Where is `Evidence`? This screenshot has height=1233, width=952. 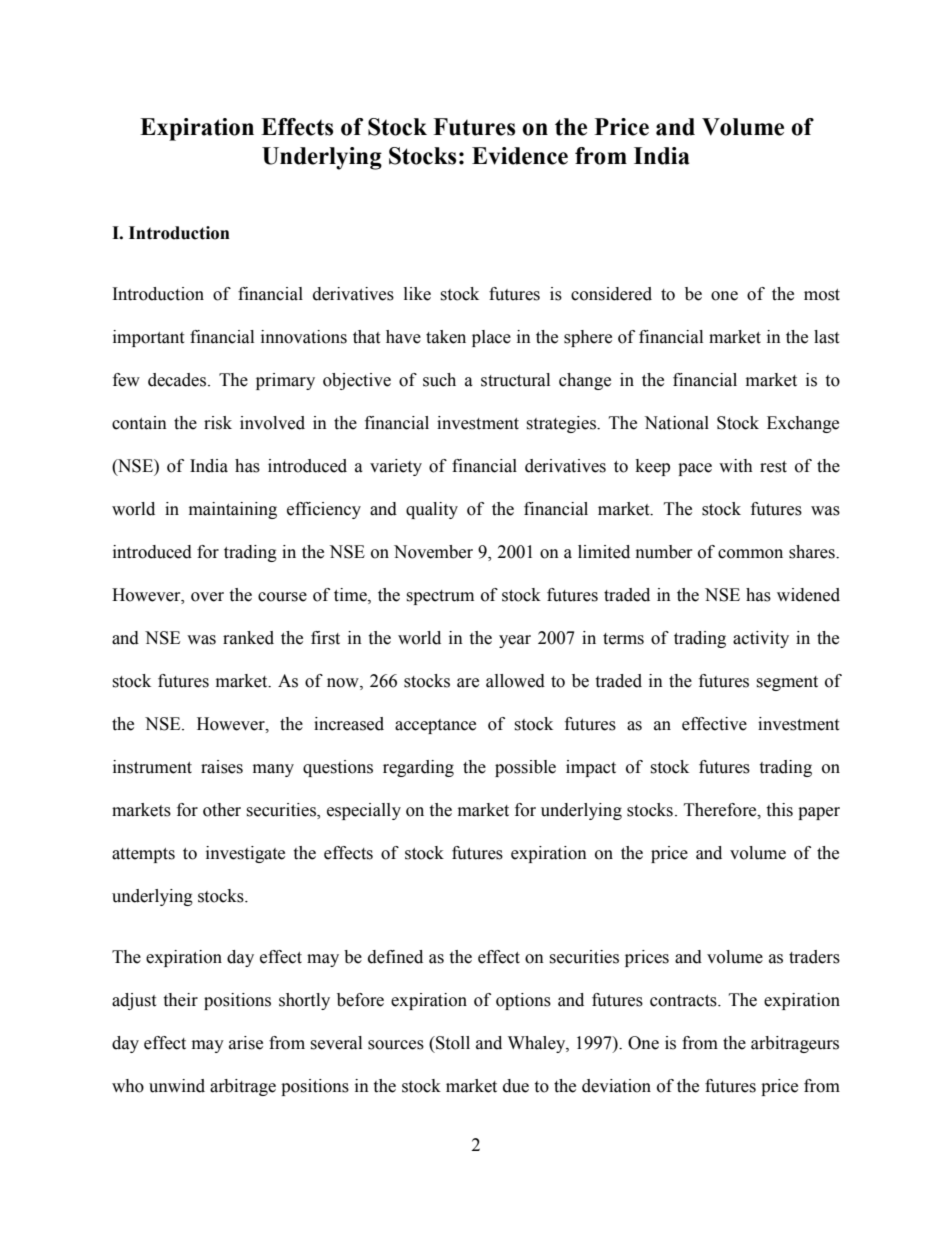
Evidence is located at coordinates (520, 156).
